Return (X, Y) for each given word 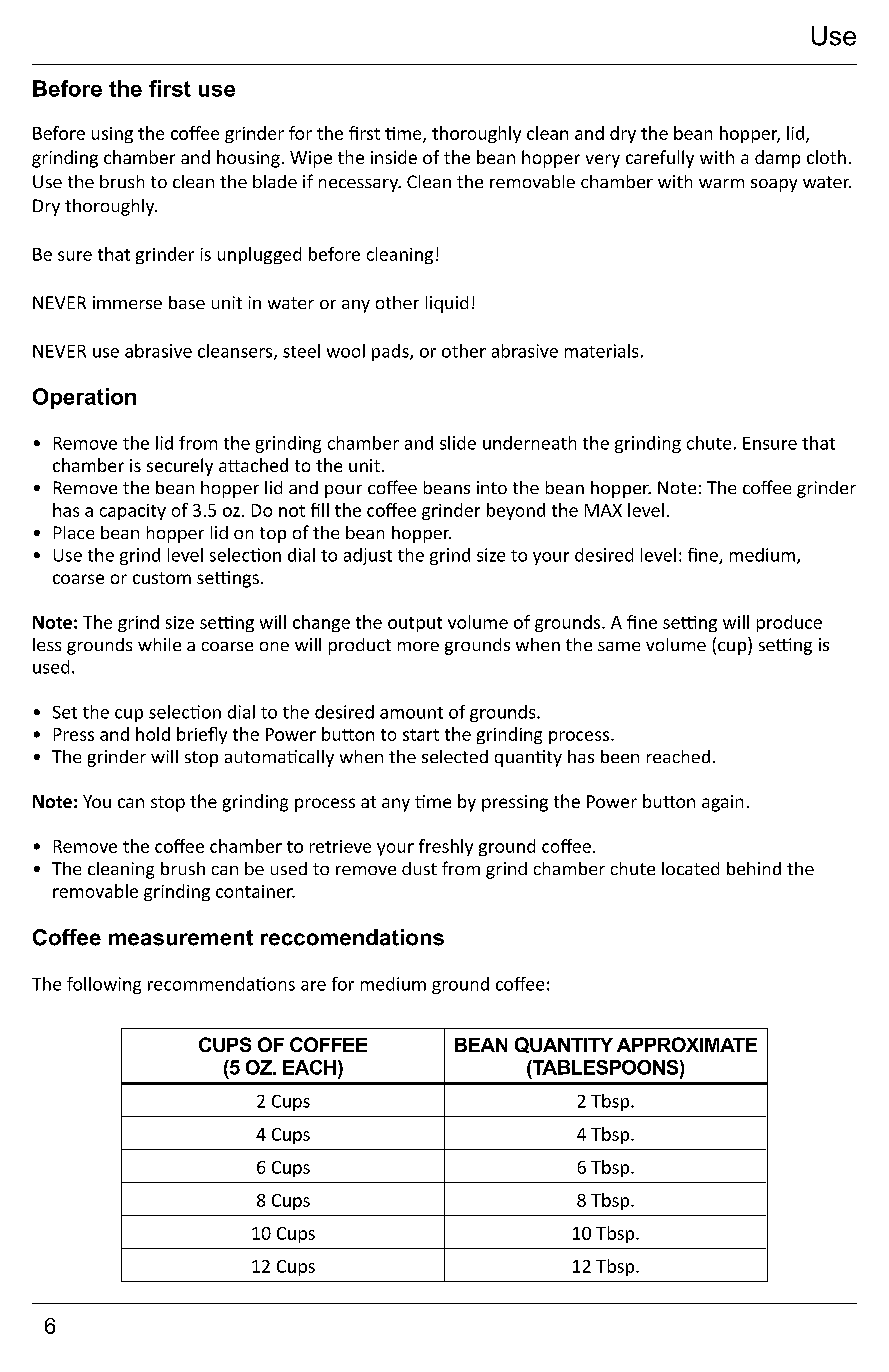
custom (162, 578)
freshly (446, 847)
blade (275, 181)
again (722, 803)
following (104, 985)
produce (789, 623)
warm (721, 183)
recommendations (221, 984)
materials (601, 351)
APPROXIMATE (687, 1044)
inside (394, 157)
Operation (84, 398)
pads (391, 352)
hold (153, 734)
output (415, 624)
